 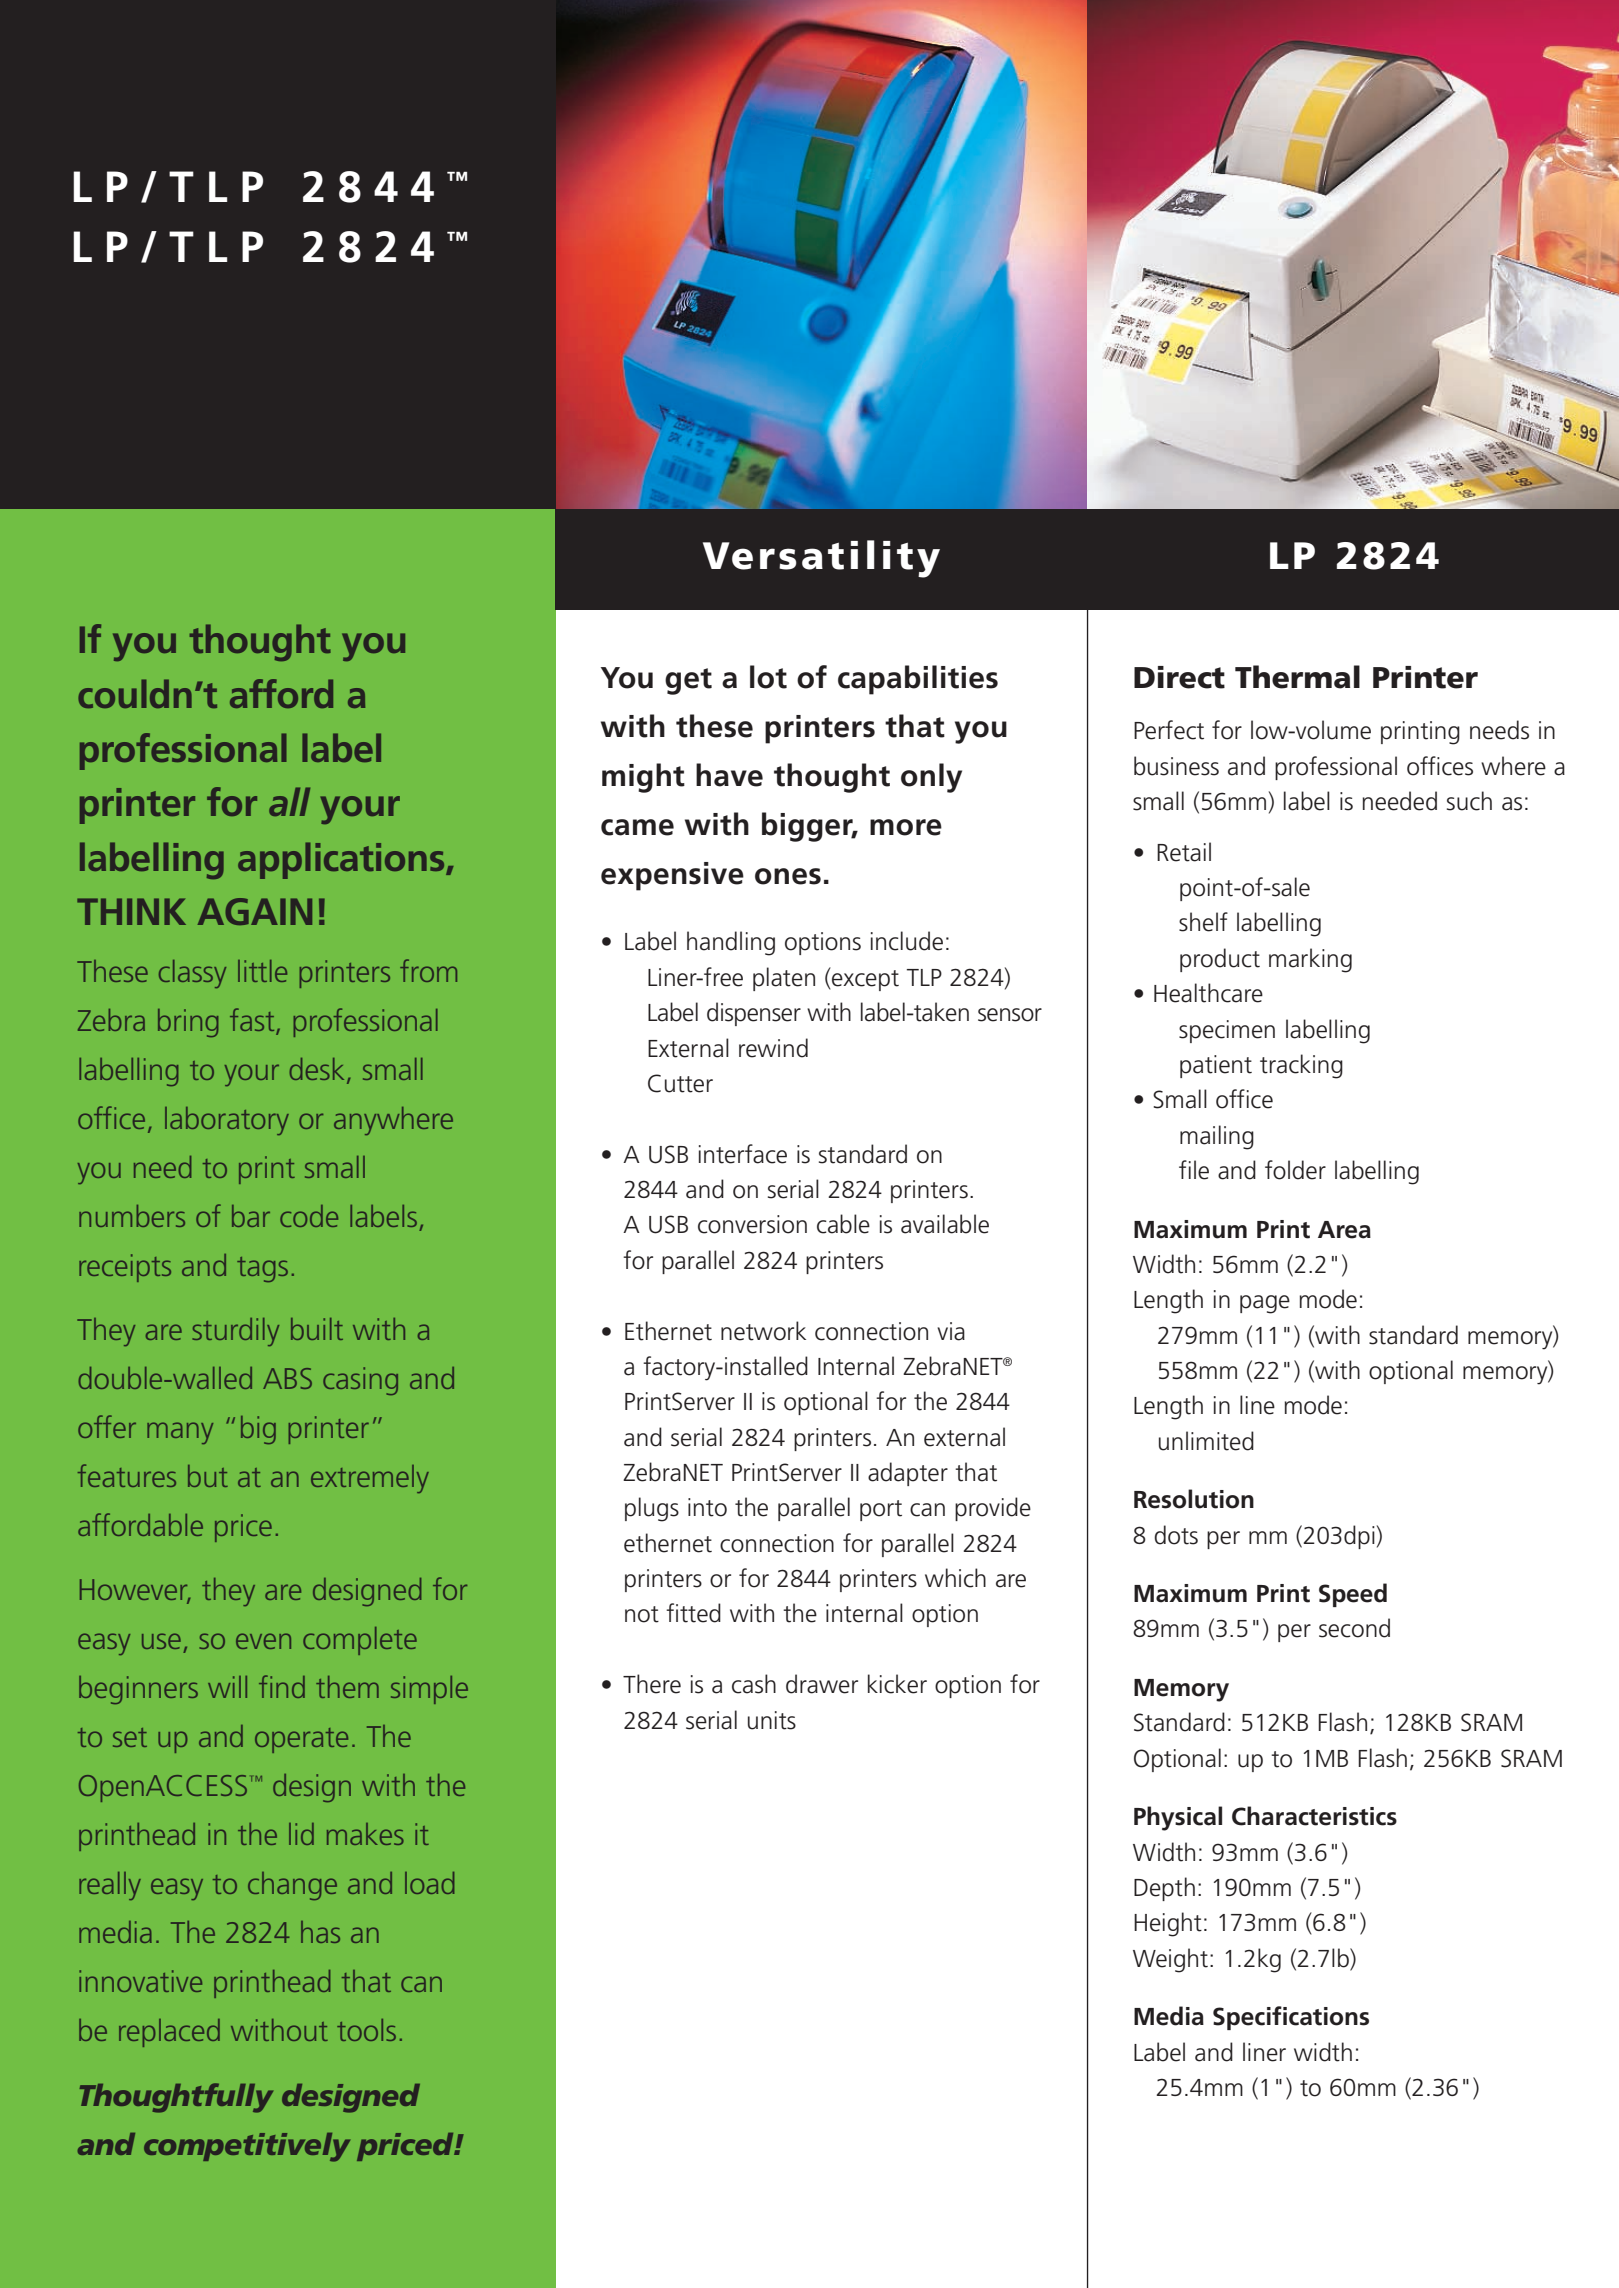 I want to click on interface, so click(x=743, y=1154).
